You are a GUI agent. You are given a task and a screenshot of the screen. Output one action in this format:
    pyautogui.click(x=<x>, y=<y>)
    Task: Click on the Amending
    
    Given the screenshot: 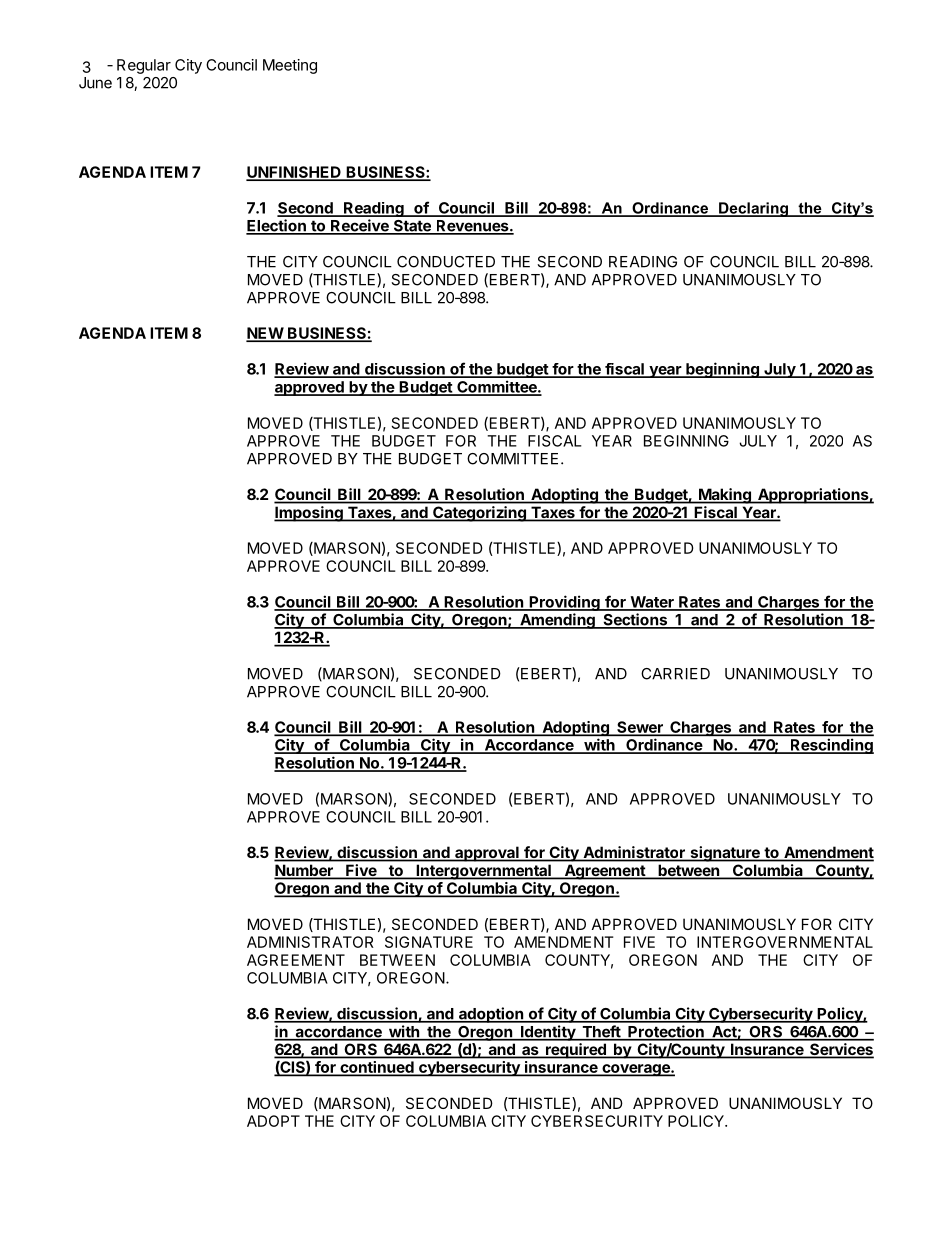 What is the action you would take?
    pyautogui.click(x=557, y=621)
